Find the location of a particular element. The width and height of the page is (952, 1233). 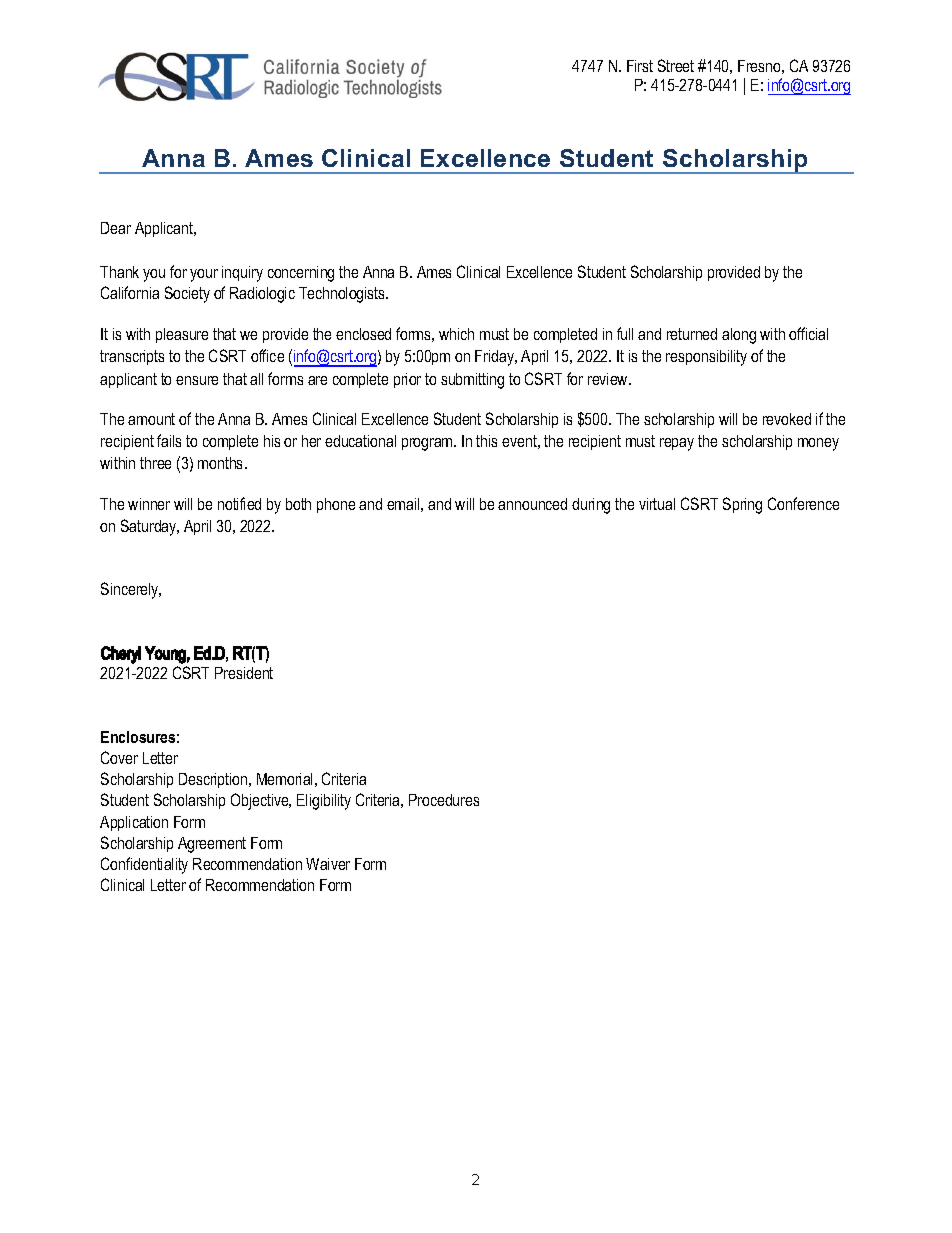

along is located at coordinates (739, 336).
